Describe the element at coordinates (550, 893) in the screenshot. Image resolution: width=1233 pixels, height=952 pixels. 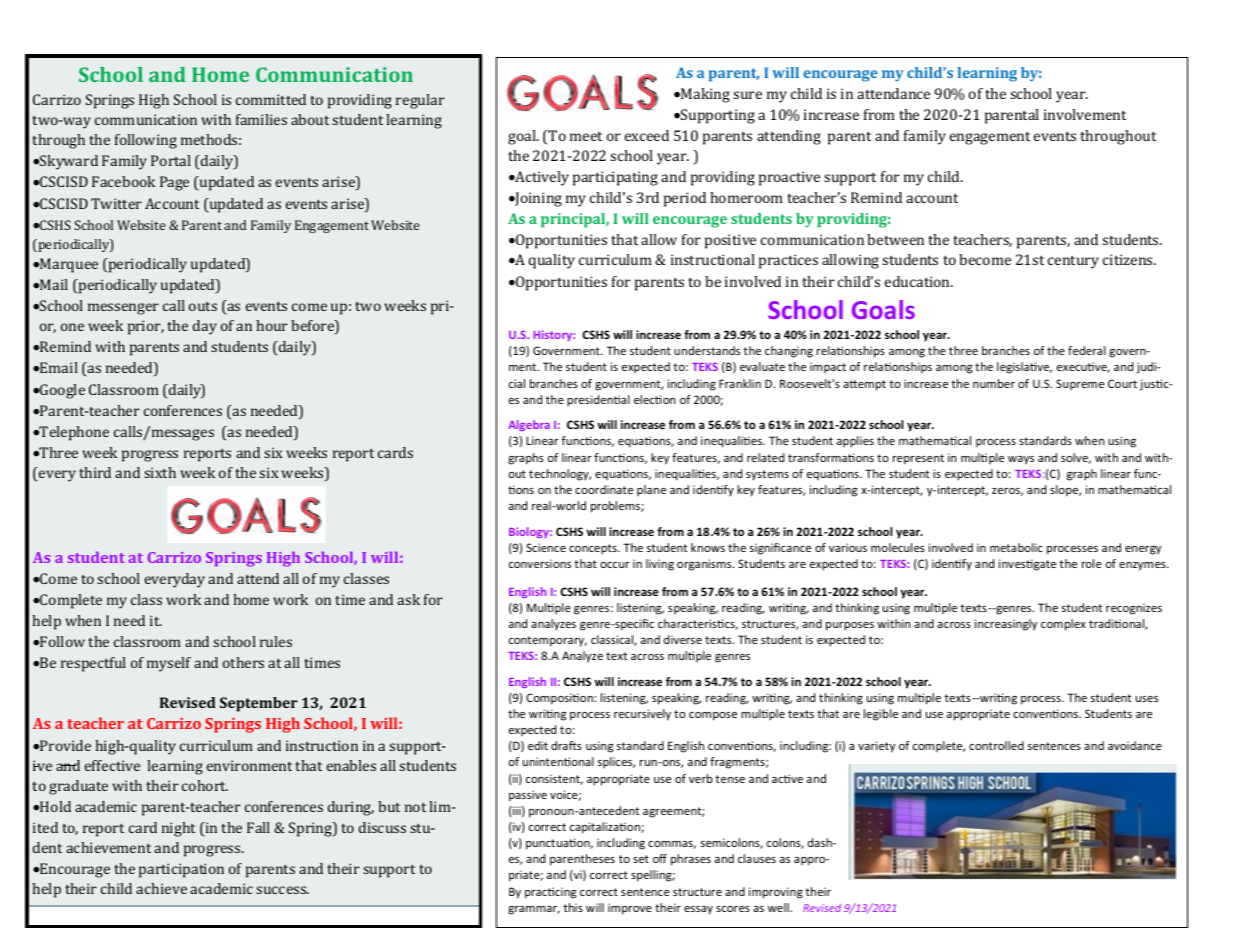
I see `practicing` at that location.
